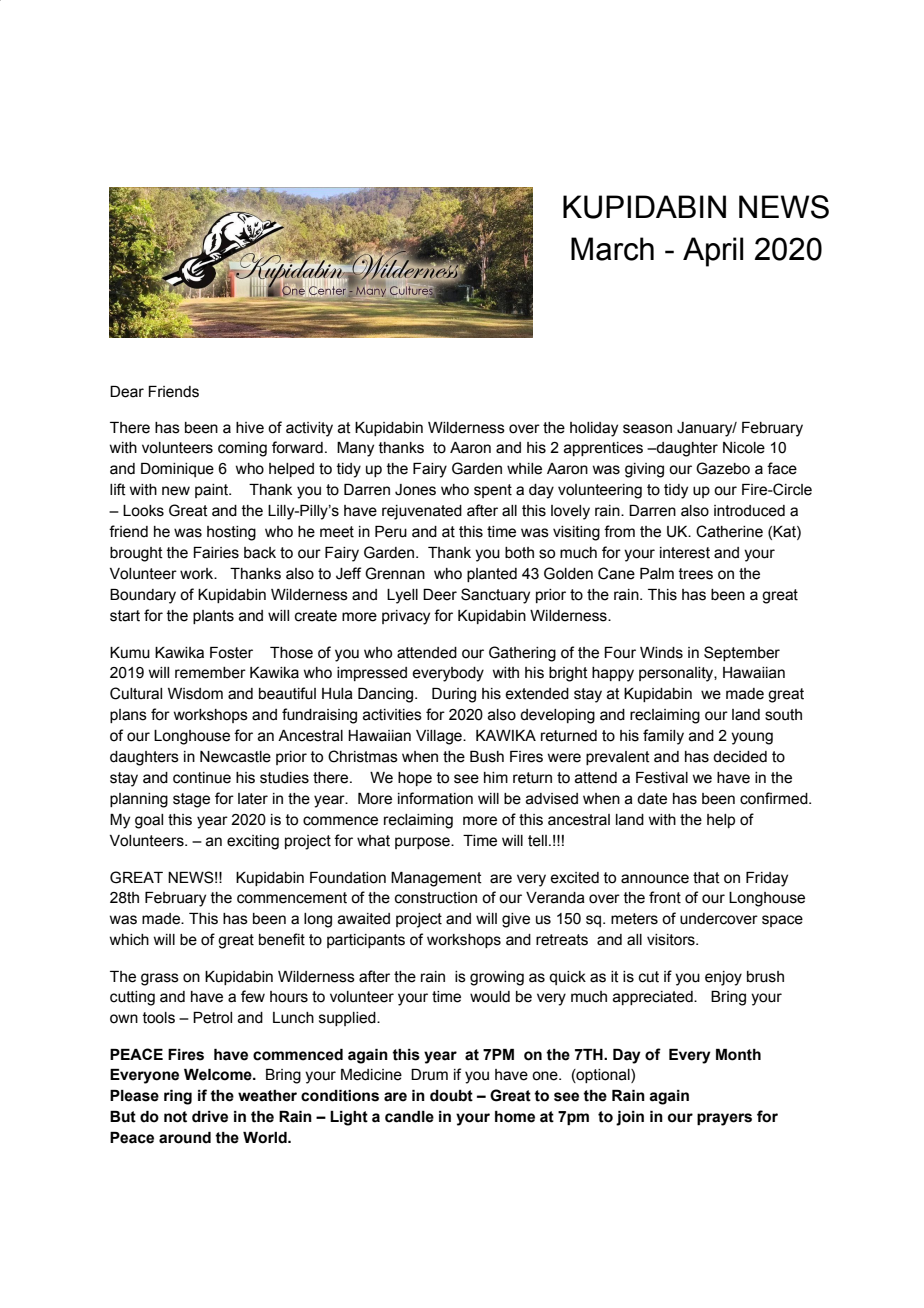 The width and height of the document is (924, 1308). I want to click on interest, so click(685, 553).
